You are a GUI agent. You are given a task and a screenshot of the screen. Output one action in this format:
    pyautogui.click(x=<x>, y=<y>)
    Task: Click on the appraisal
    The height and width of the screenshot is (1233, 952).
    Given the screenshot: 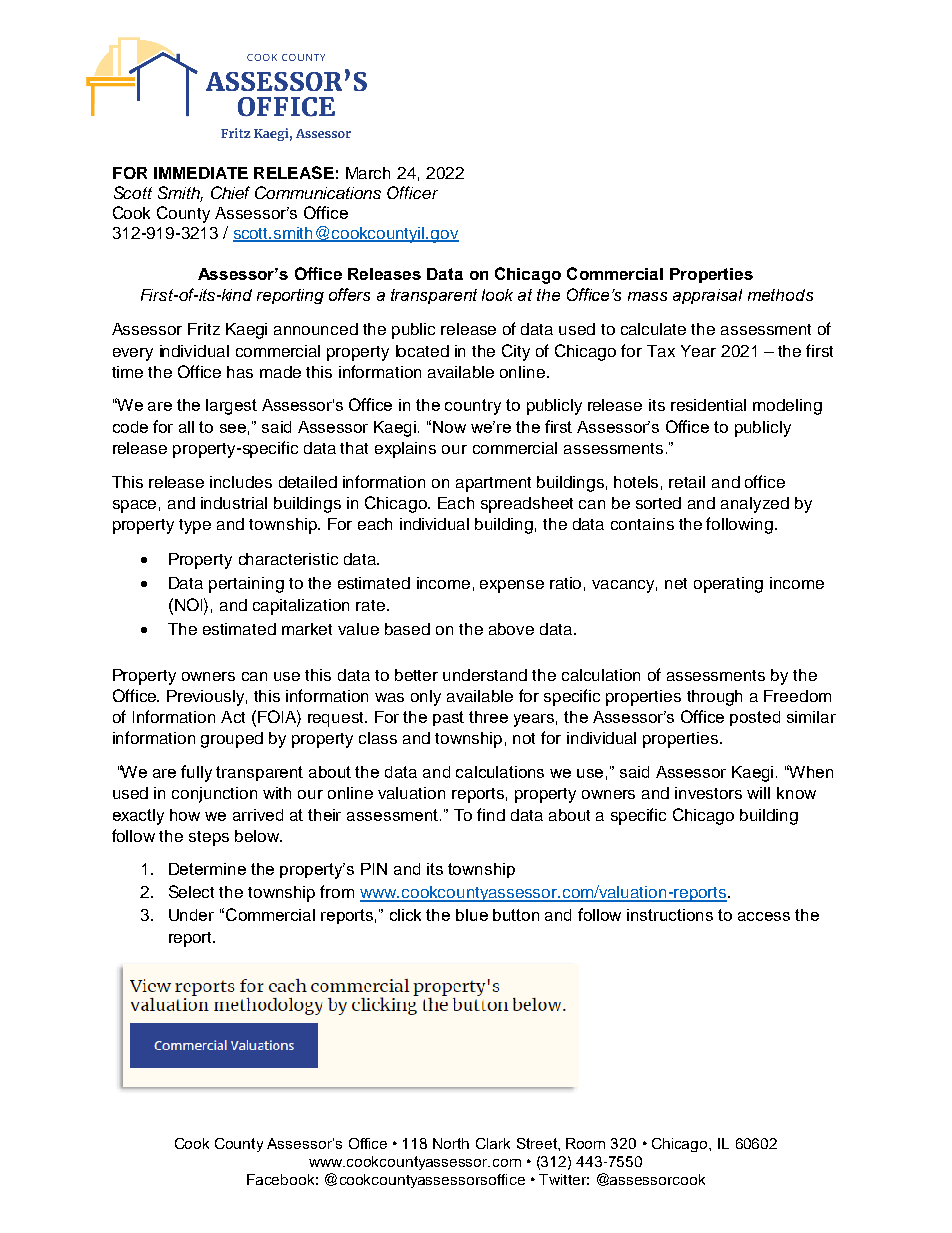 What is the action you would take?
    pyautogui.click(x=707, y=296)
